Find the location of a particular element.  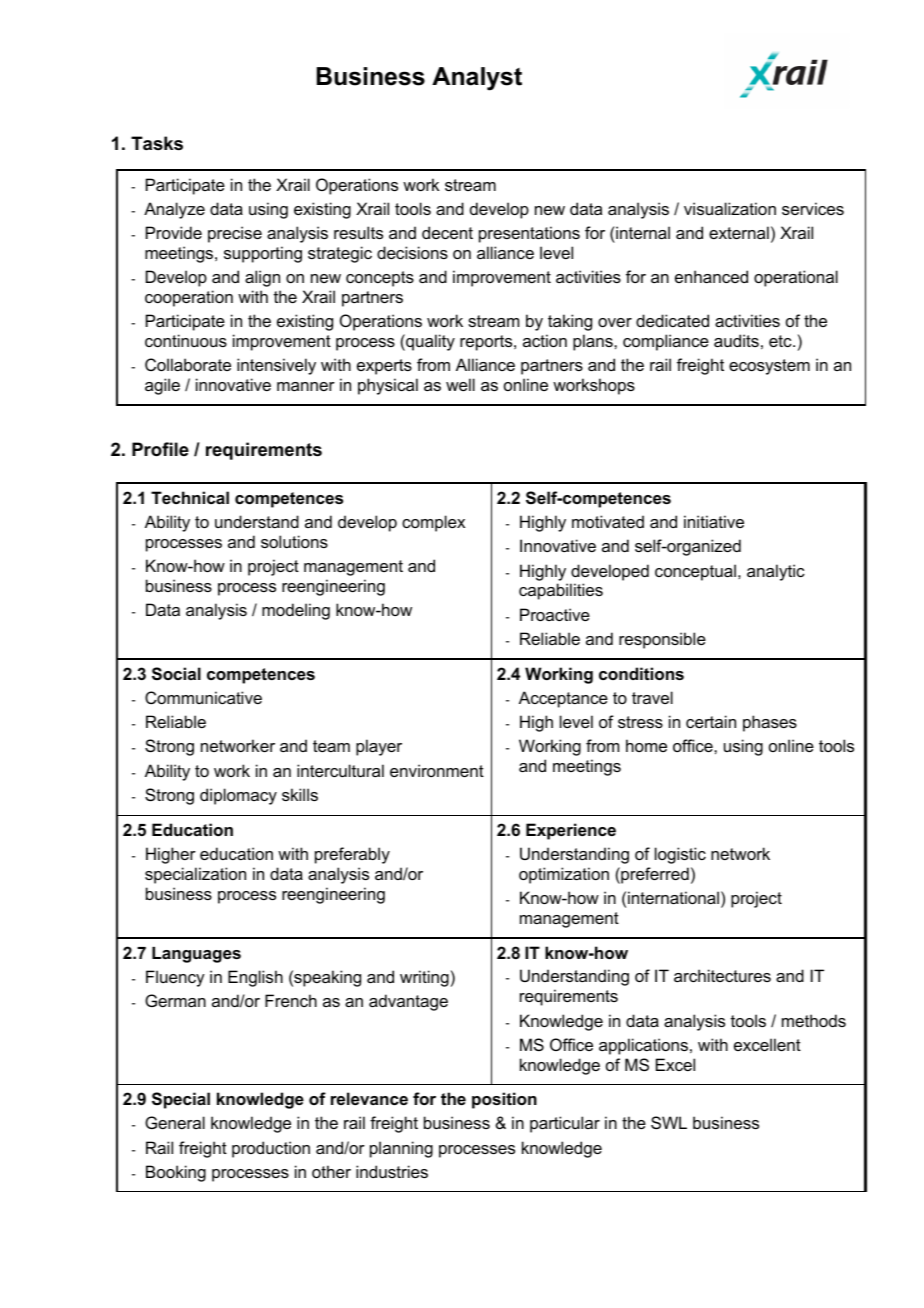

visualization is located at coordinates (730, 208).
